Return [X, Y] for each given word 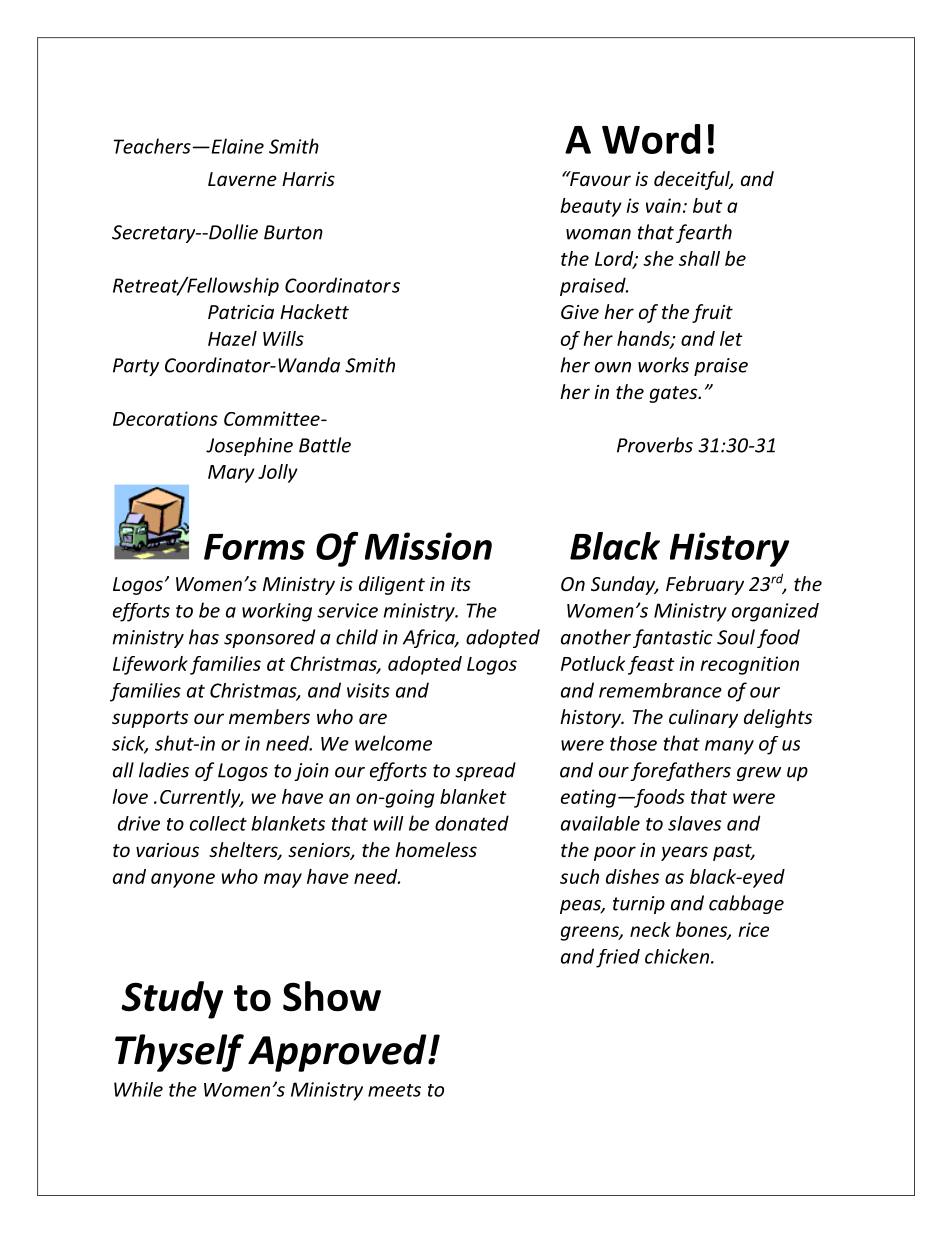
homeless [436, 849]
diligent [392, 585]
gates [674, 394]
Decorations [165, 418]
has [204, 637]
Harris [308, 179]
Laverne [242, 179]
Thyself [179, 1053]
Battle [325, 445]
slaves [694, 823]
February [705, 585]
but [708, 205]
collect [218, 823]
